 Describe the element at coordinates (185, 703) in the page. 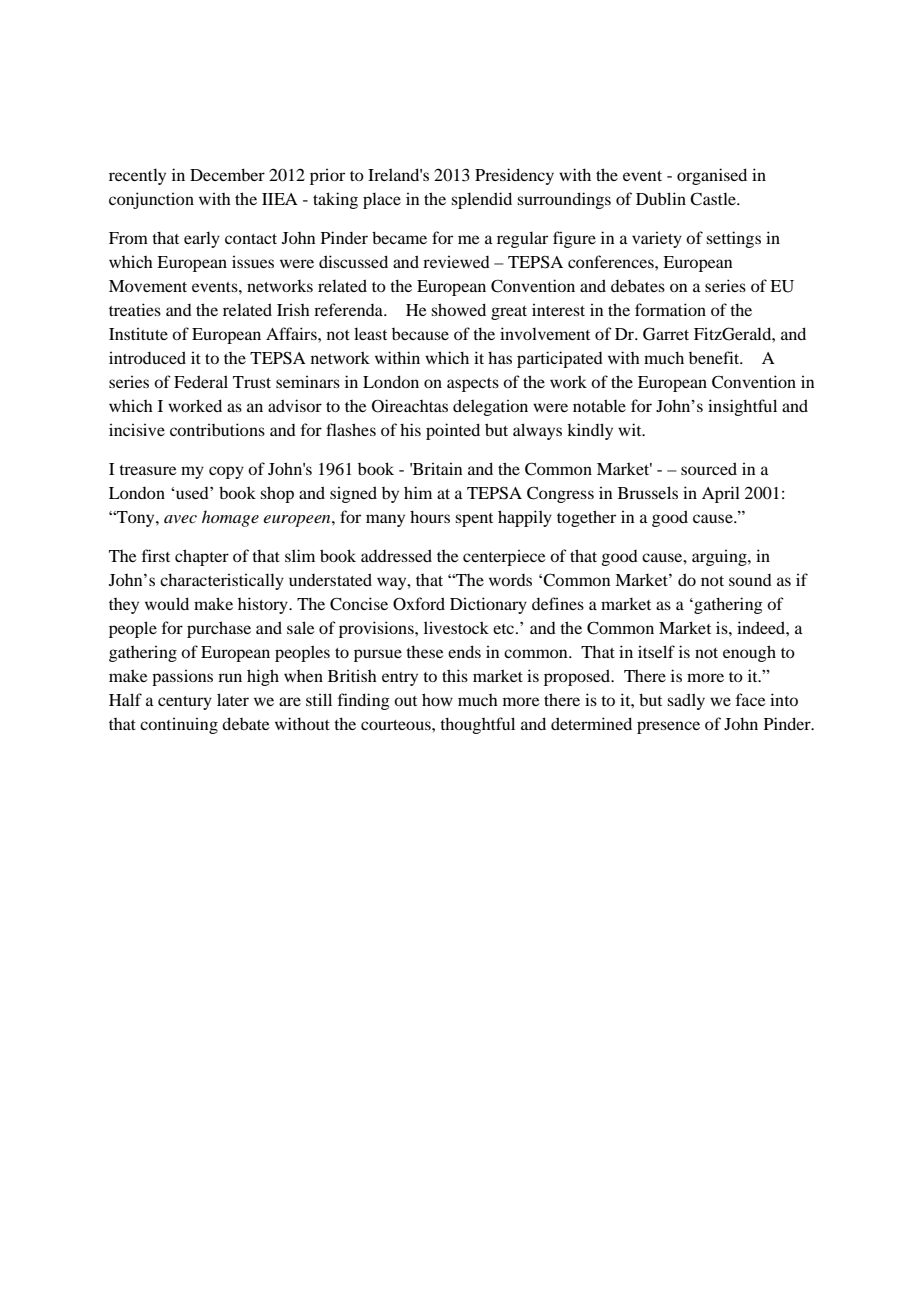

I see `century` at that location.
